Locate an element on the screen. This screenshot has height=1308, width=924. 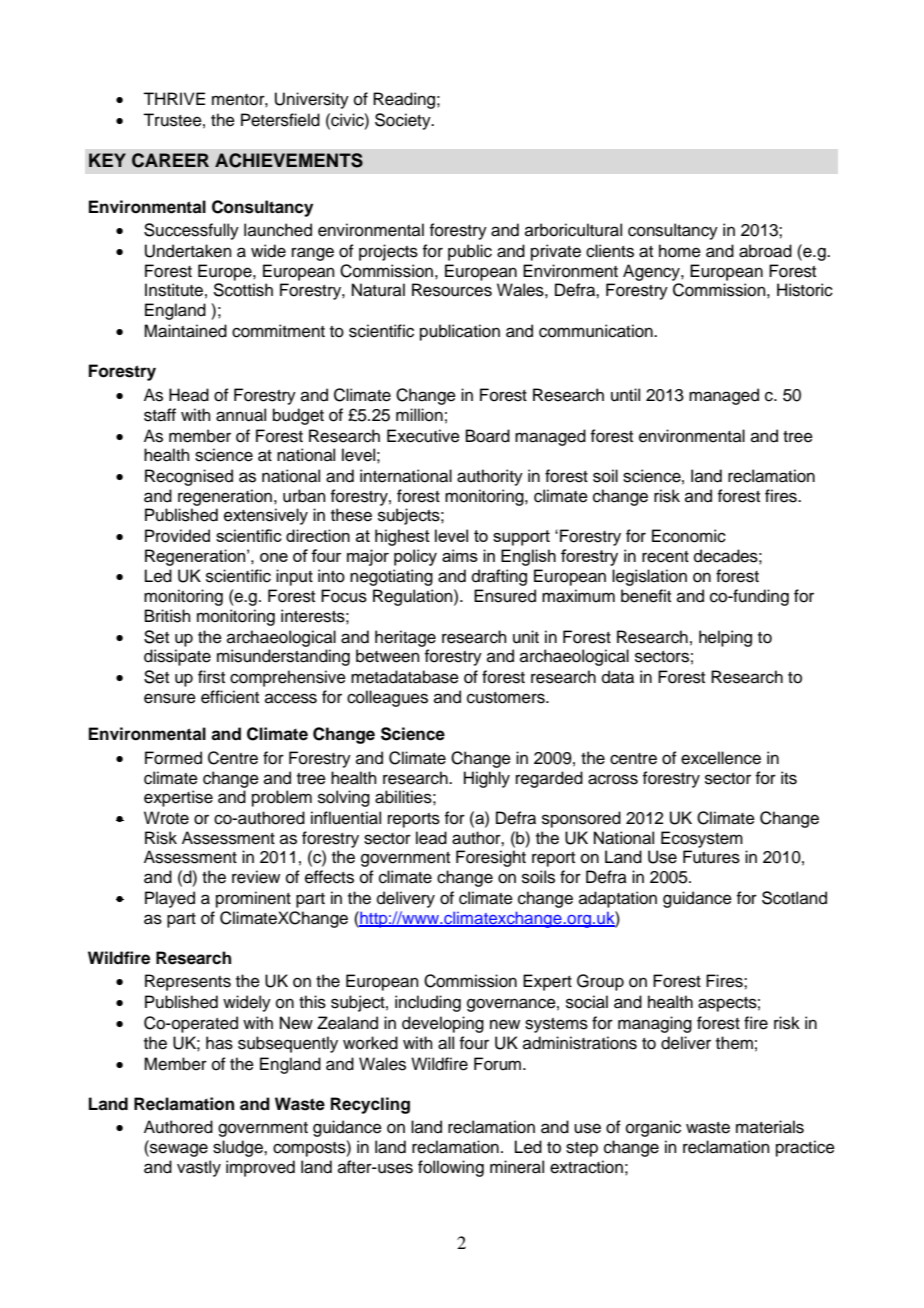
Society is located at coordinates (404, 121).
